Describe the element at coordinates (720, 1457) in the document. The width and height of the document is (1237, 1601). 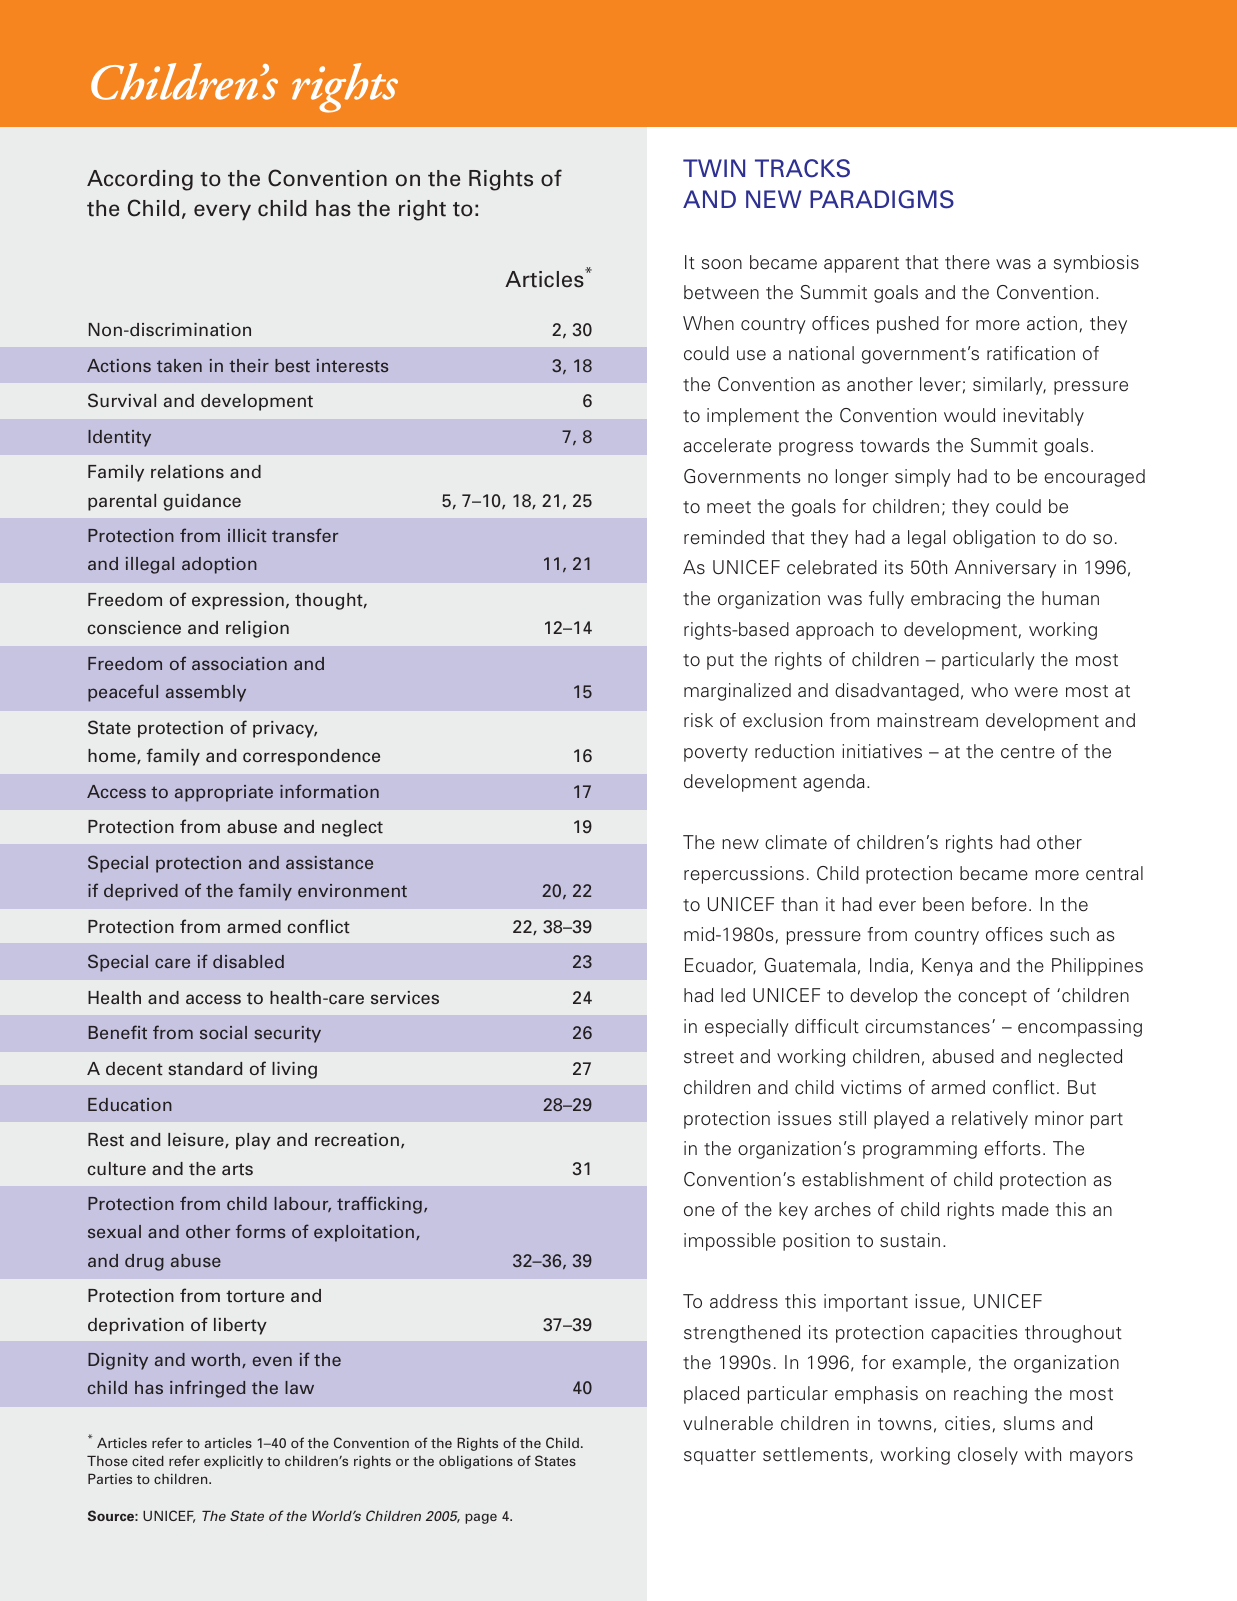
I see `squatter` at that location.
